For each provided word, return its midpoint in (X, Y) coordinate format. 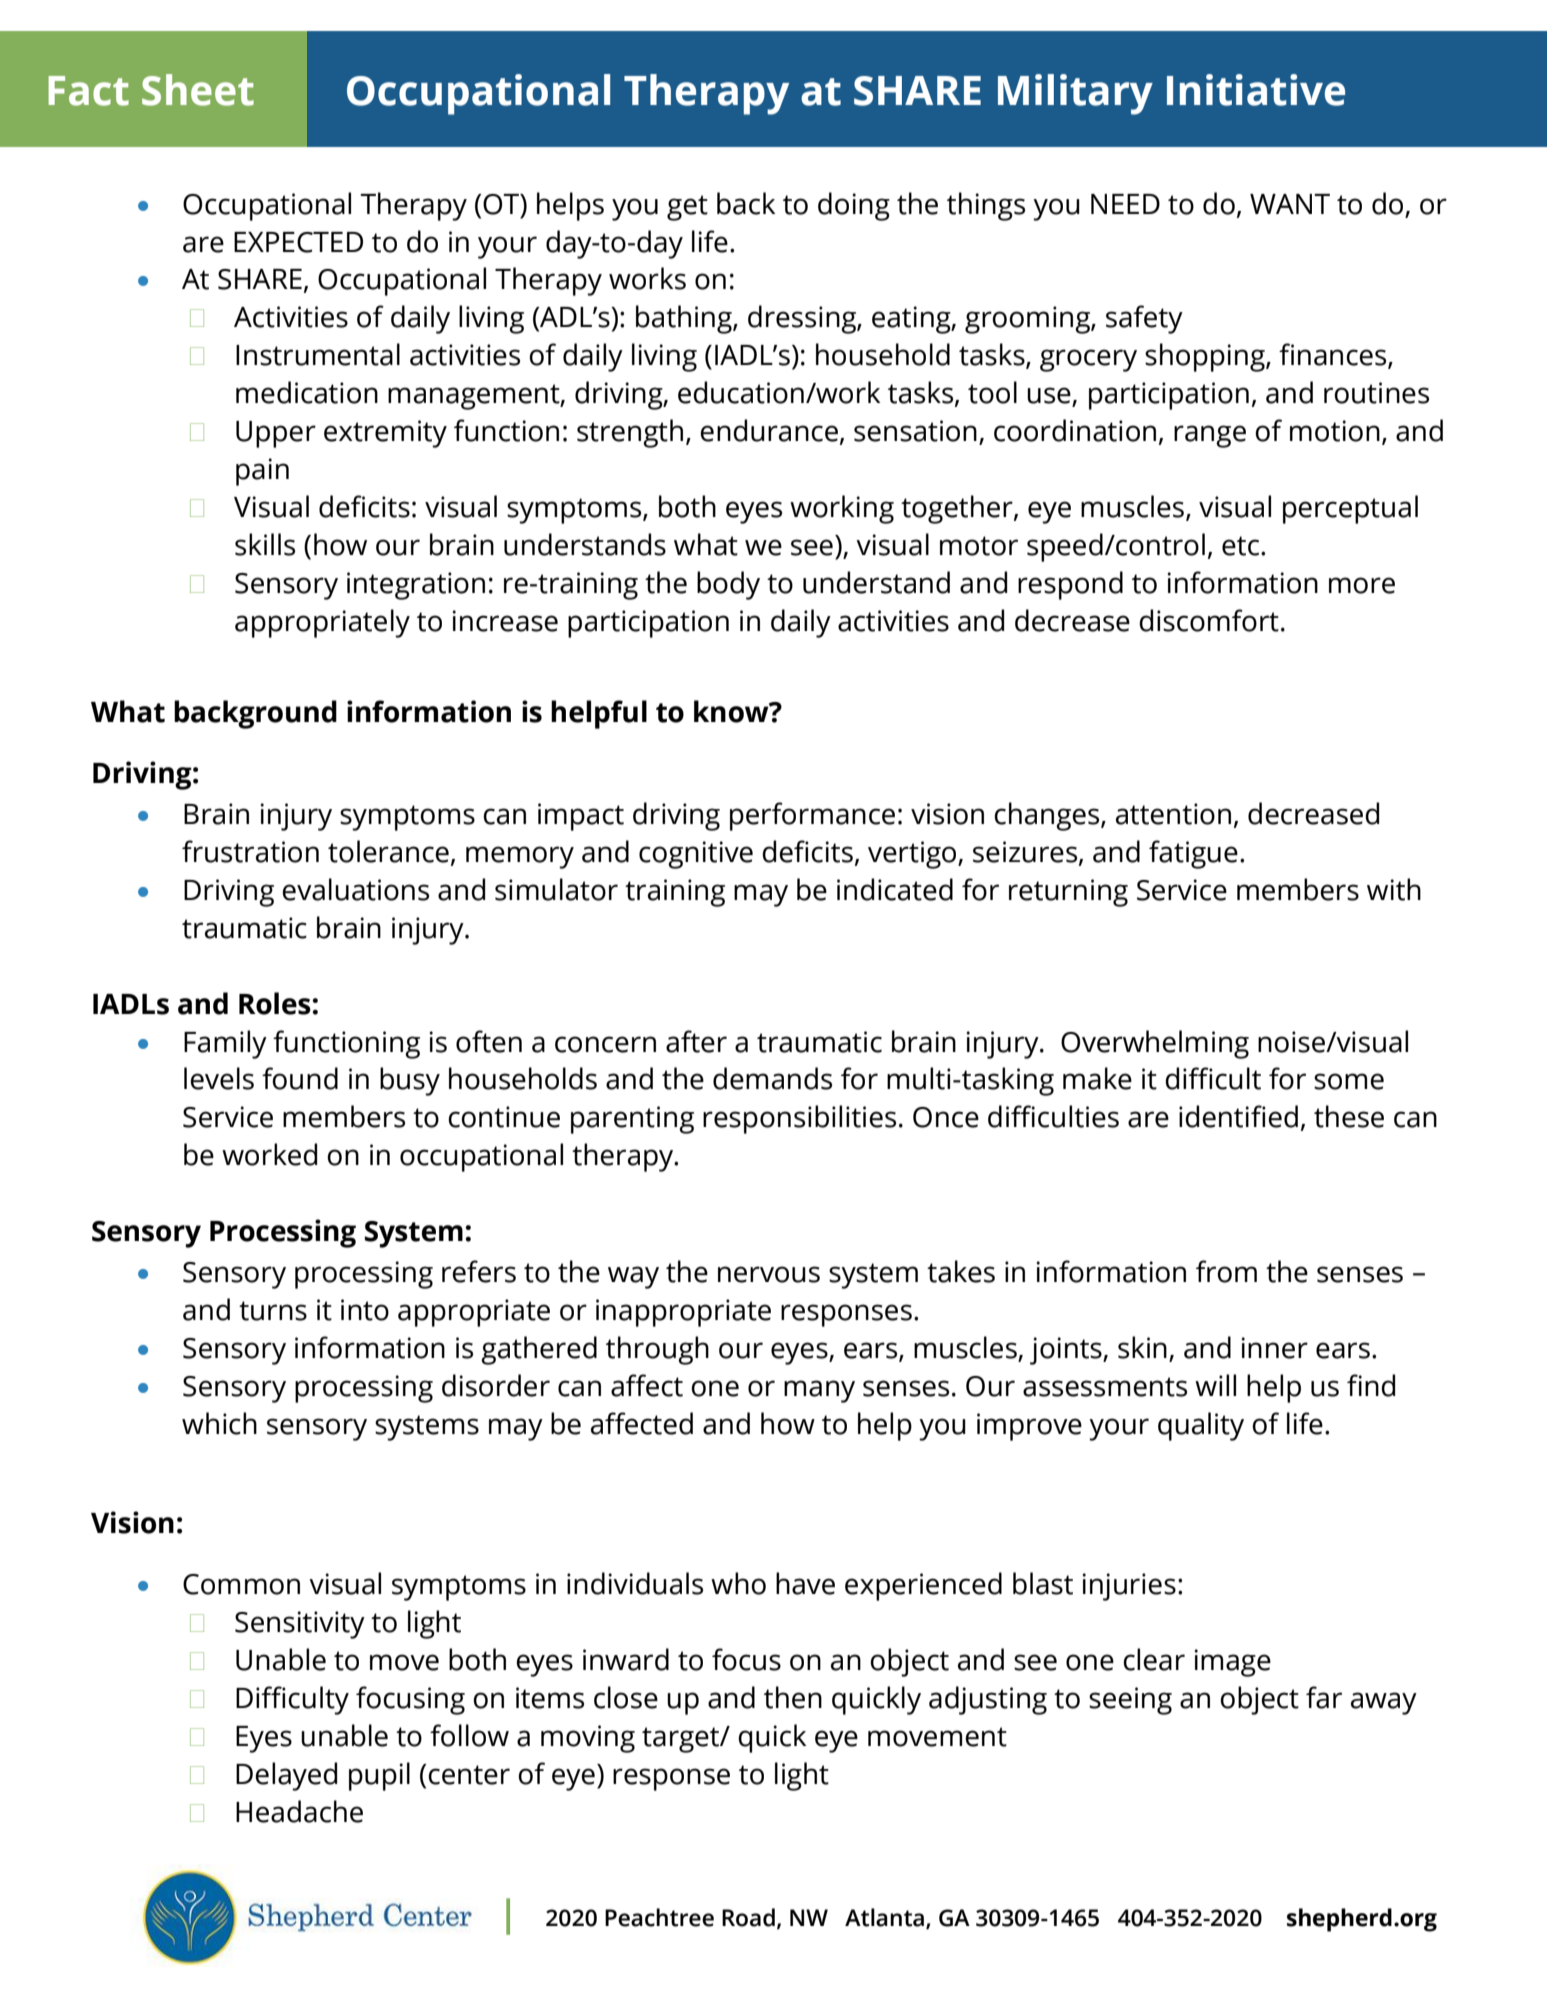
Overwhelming (1155, 1044)
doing (854, 206)
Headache (299, 1811)
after (696, 1041)
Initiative (1256, 90)
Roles (275, 1003)
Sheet (198, 90)
